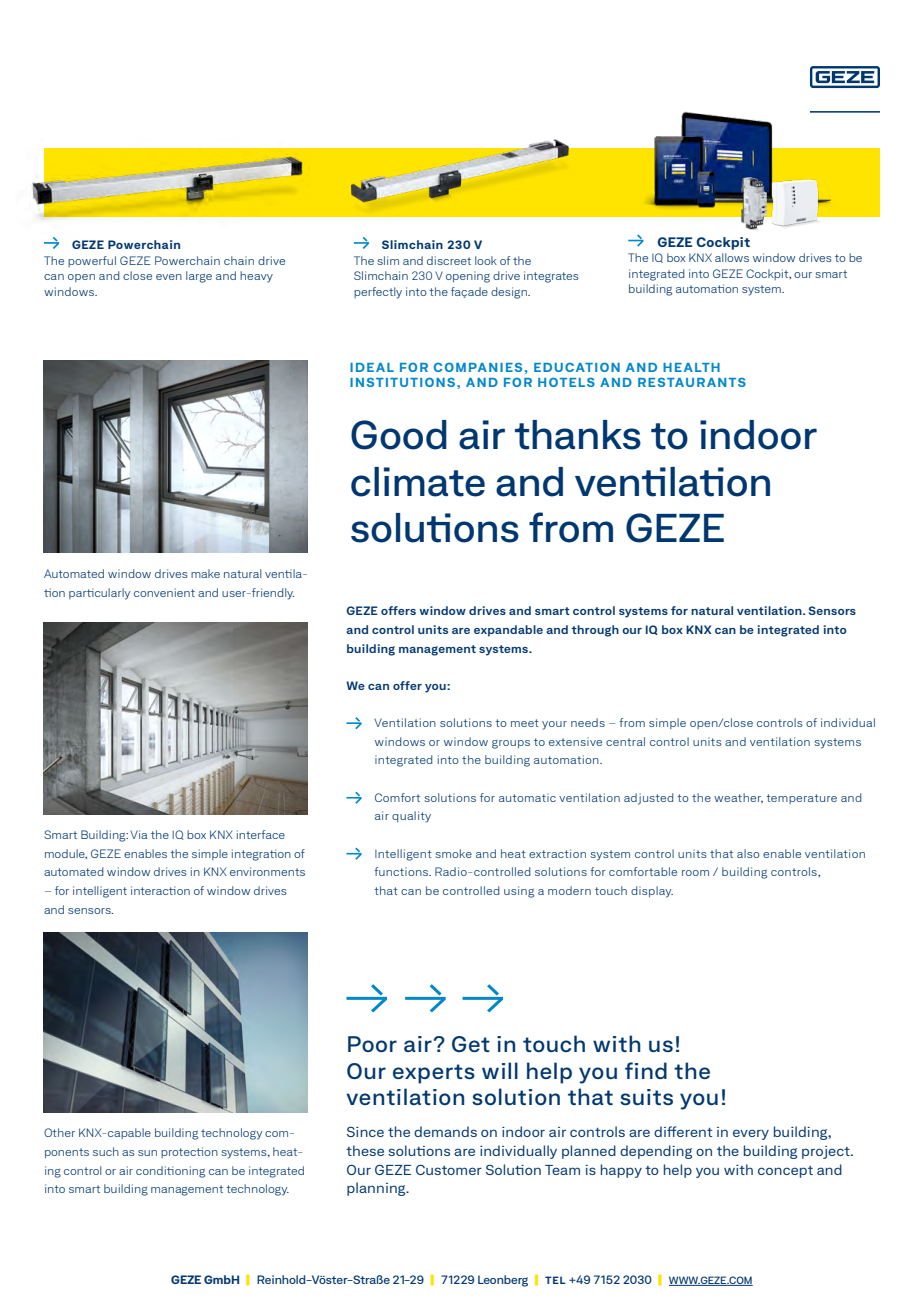  I want to click on allows, so click(732, 257).
